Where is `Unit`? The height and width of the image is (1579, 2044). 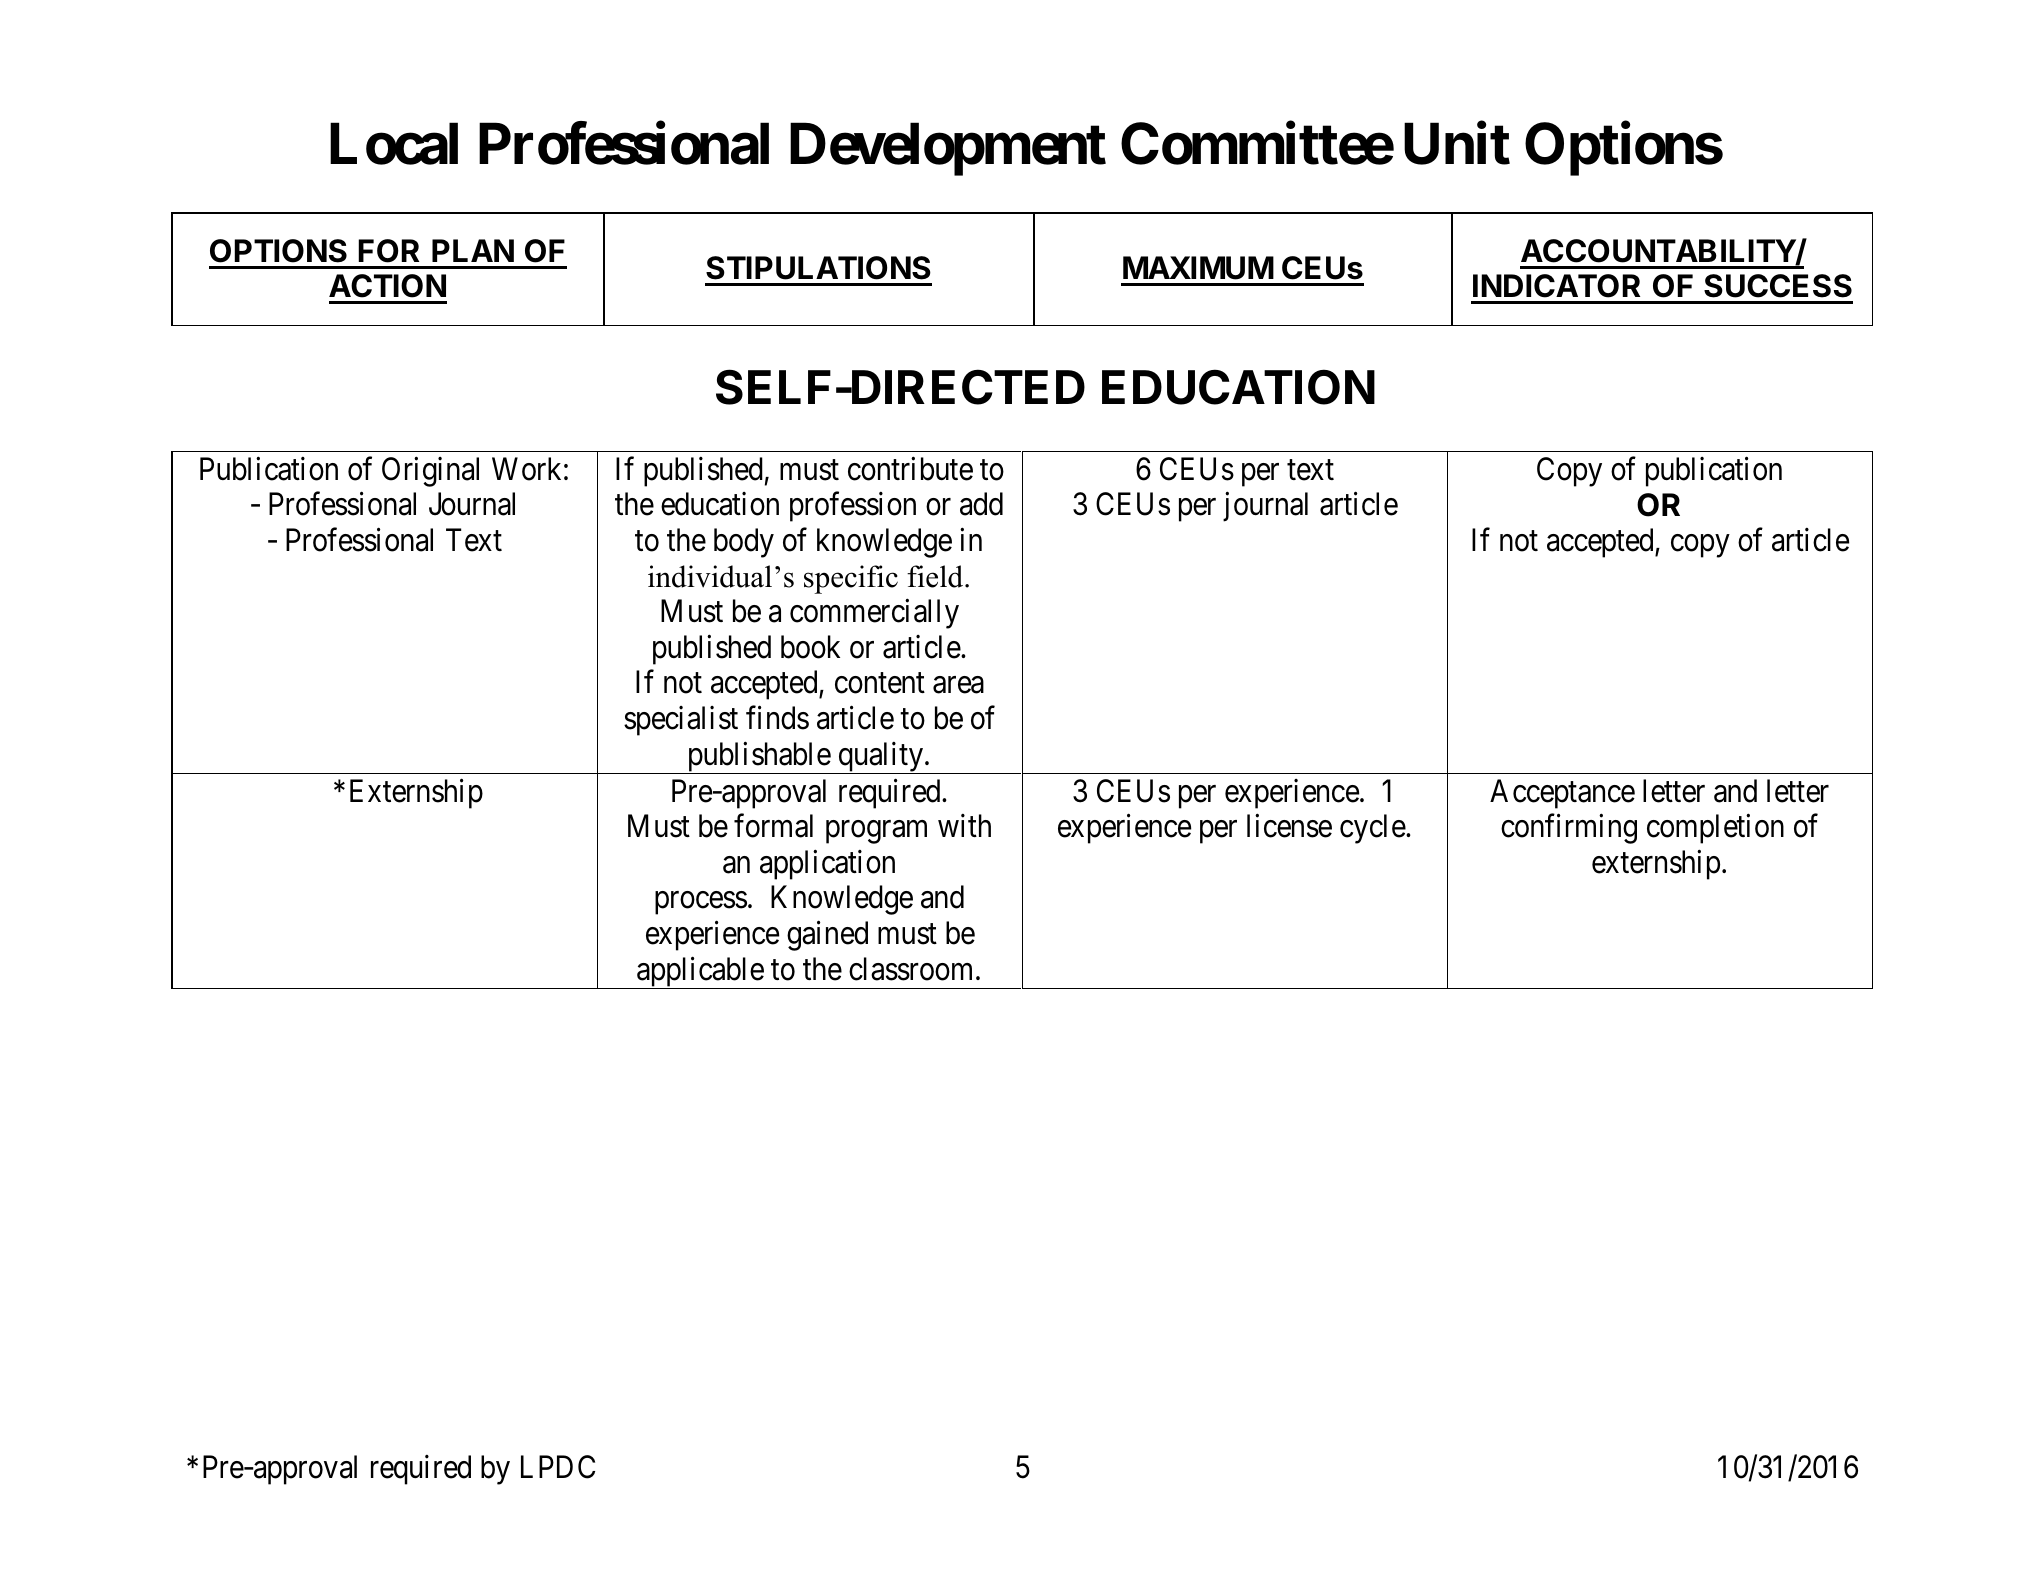
Unit is located at coordinates (1457, 144).
